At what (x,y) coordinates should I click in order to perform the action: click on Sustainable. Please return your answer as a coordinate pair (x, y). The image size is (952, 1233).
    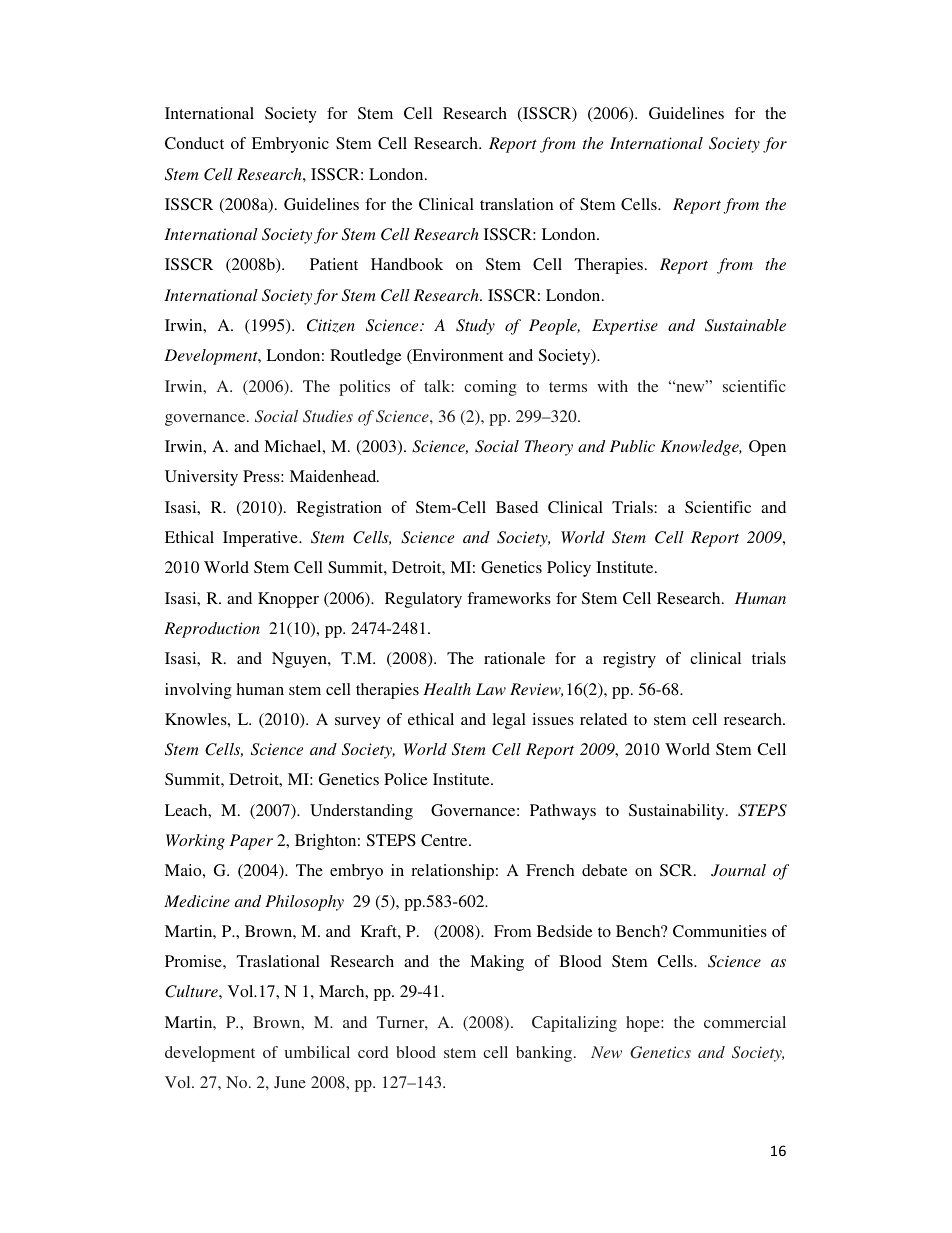
    Looking at the image, I should click on (745, 325).
